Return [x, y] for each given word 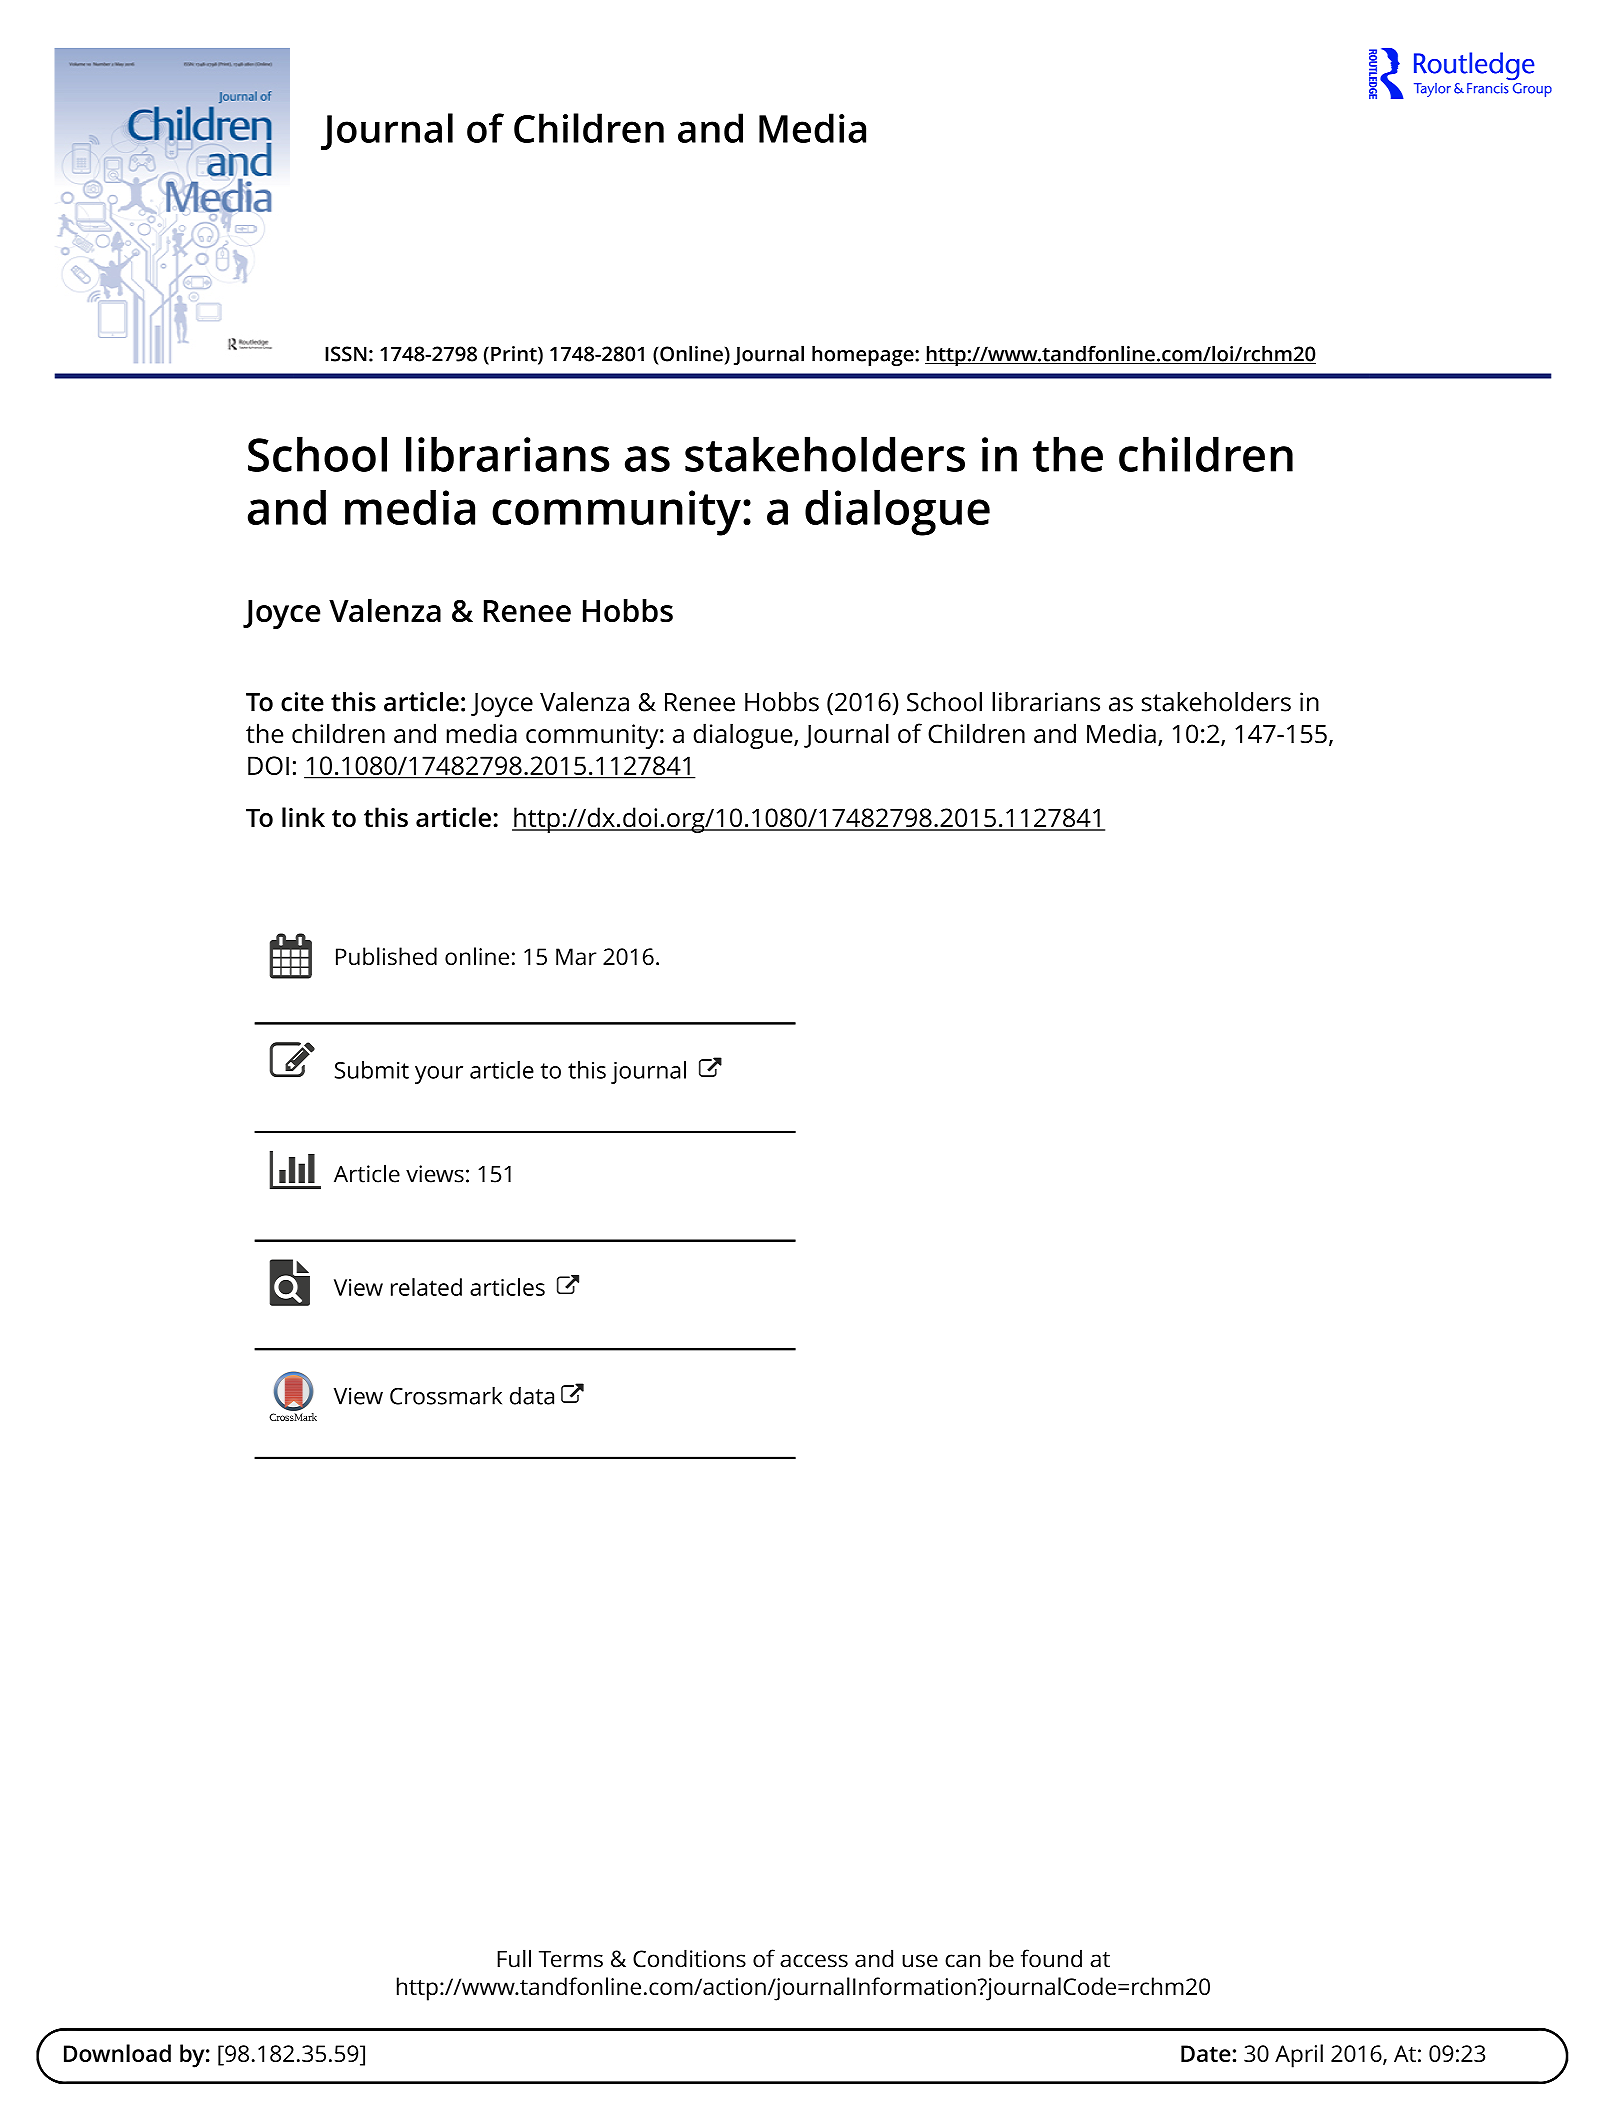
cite [302, 702]
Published [386, 956]
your [439, 1075]
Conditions [689, 1958]
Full [514, 1958]
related [426, 1287]
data [532, 1396]
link [303, 817]
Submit [372, 1070]
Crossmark [446, 1396]
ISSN [346, 354]
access [814, 1961]
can [962, 1961]
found [1051, 1958]
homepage [864, 356]
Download [117, 2053]
